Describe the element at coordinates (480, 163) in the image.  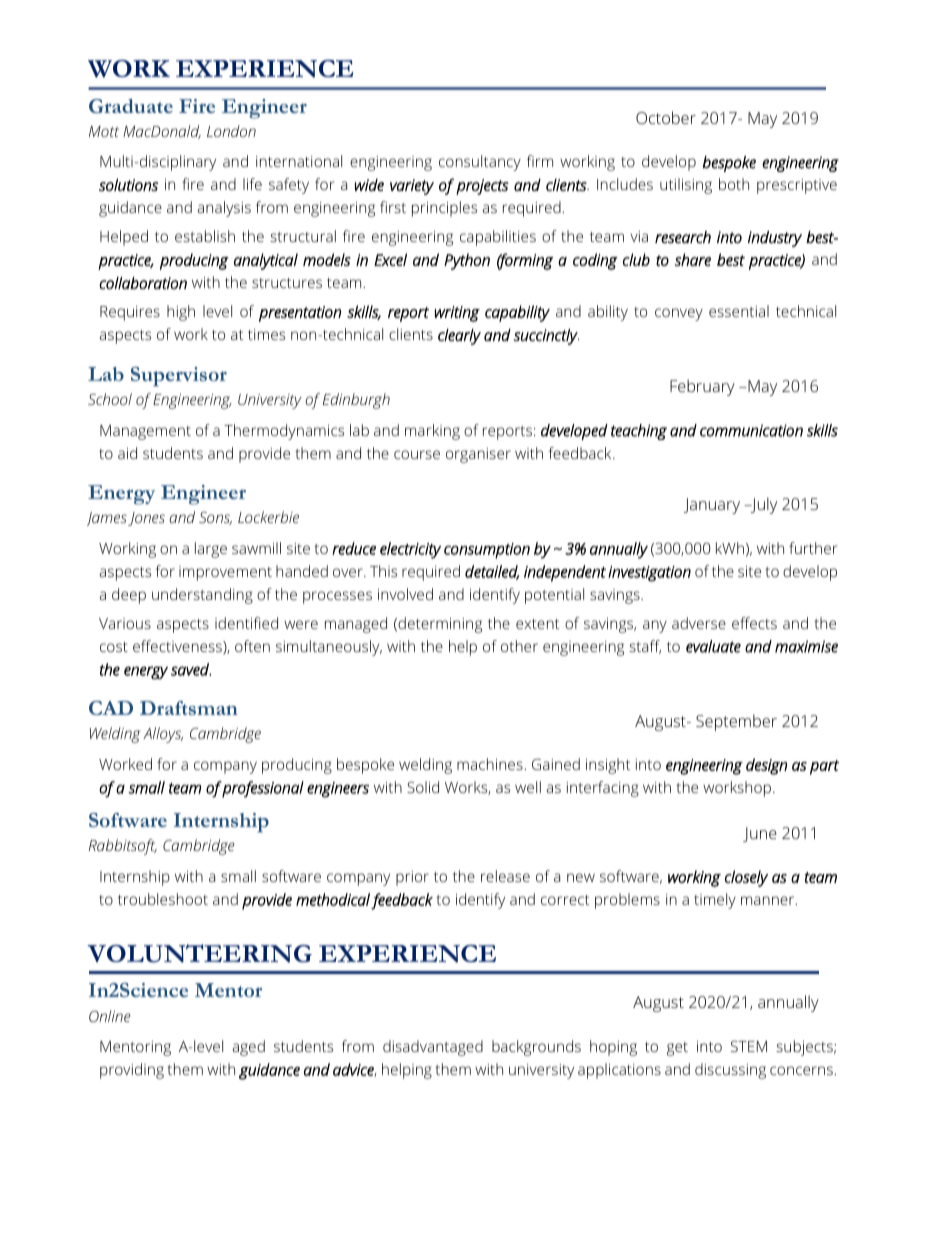
I see `consultancy` at that location.
